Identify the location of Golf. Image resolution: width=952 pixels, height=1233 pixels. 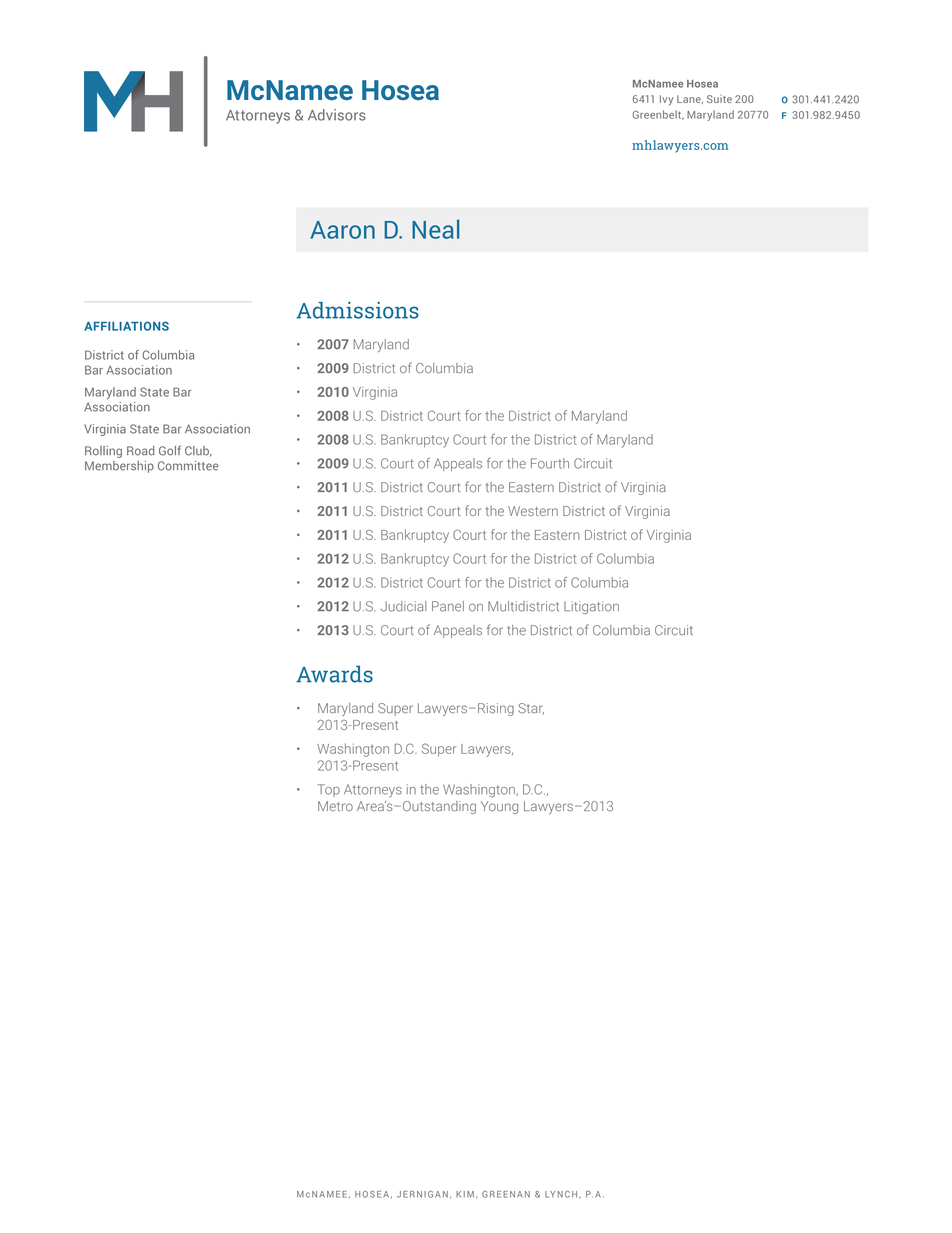
(170, 450).
